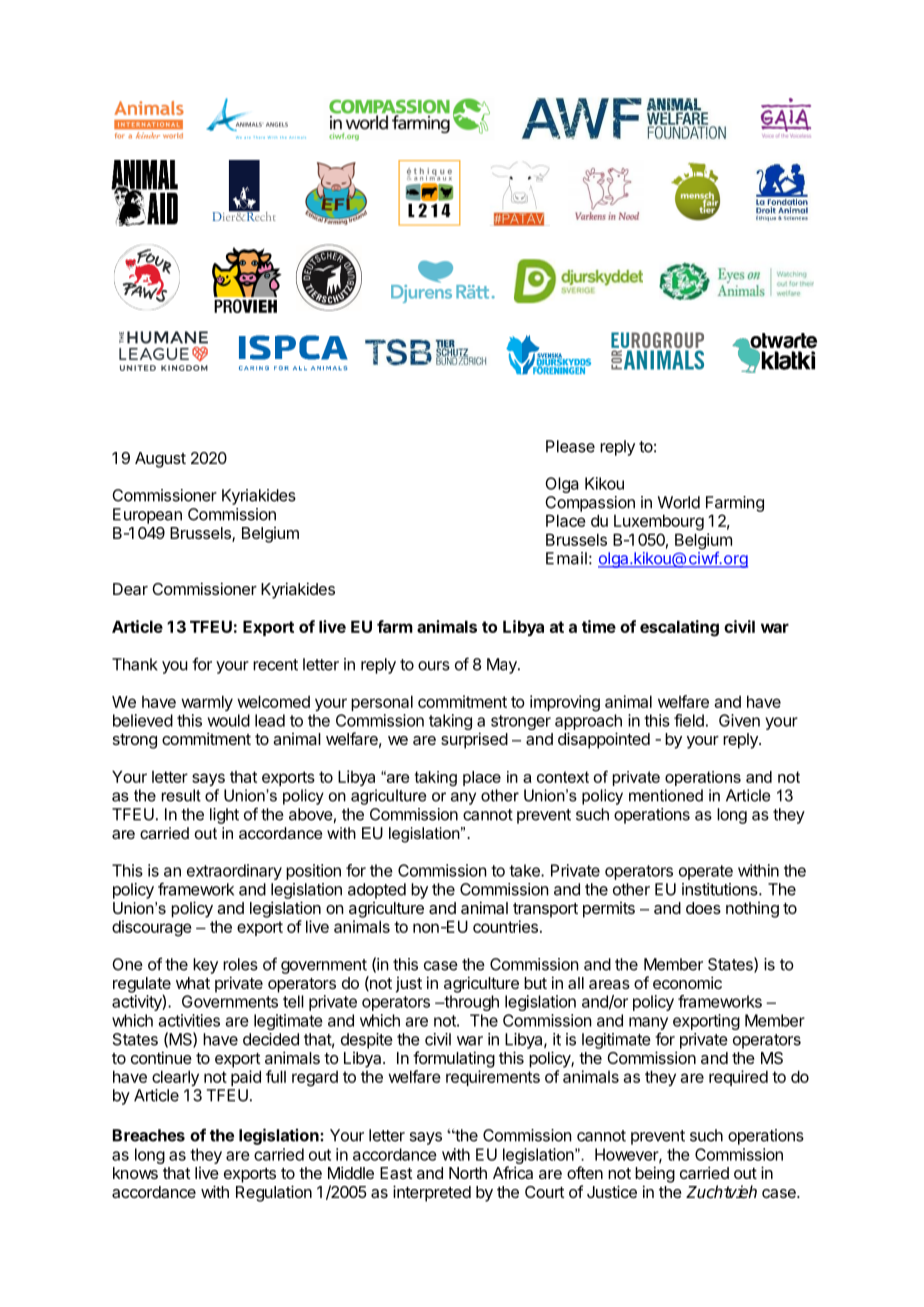  Describe the element at coordinates (434, 666) in the screenshot. I see `ours` at that location.
